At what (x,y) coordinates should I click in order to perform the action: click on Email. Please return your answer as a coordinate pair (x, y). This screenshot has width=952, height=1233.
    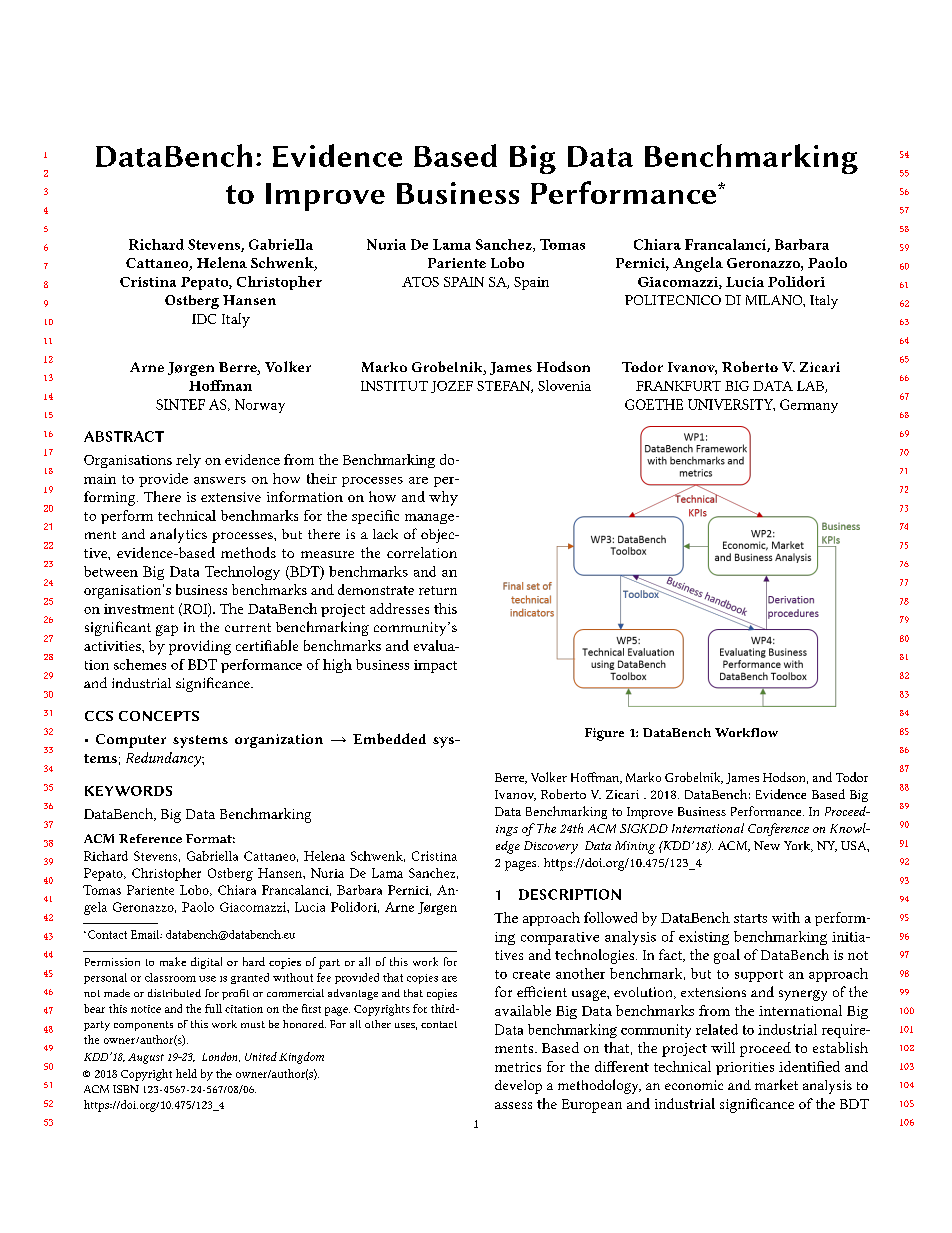
    Looking at the image, I should click on (146, 934).
